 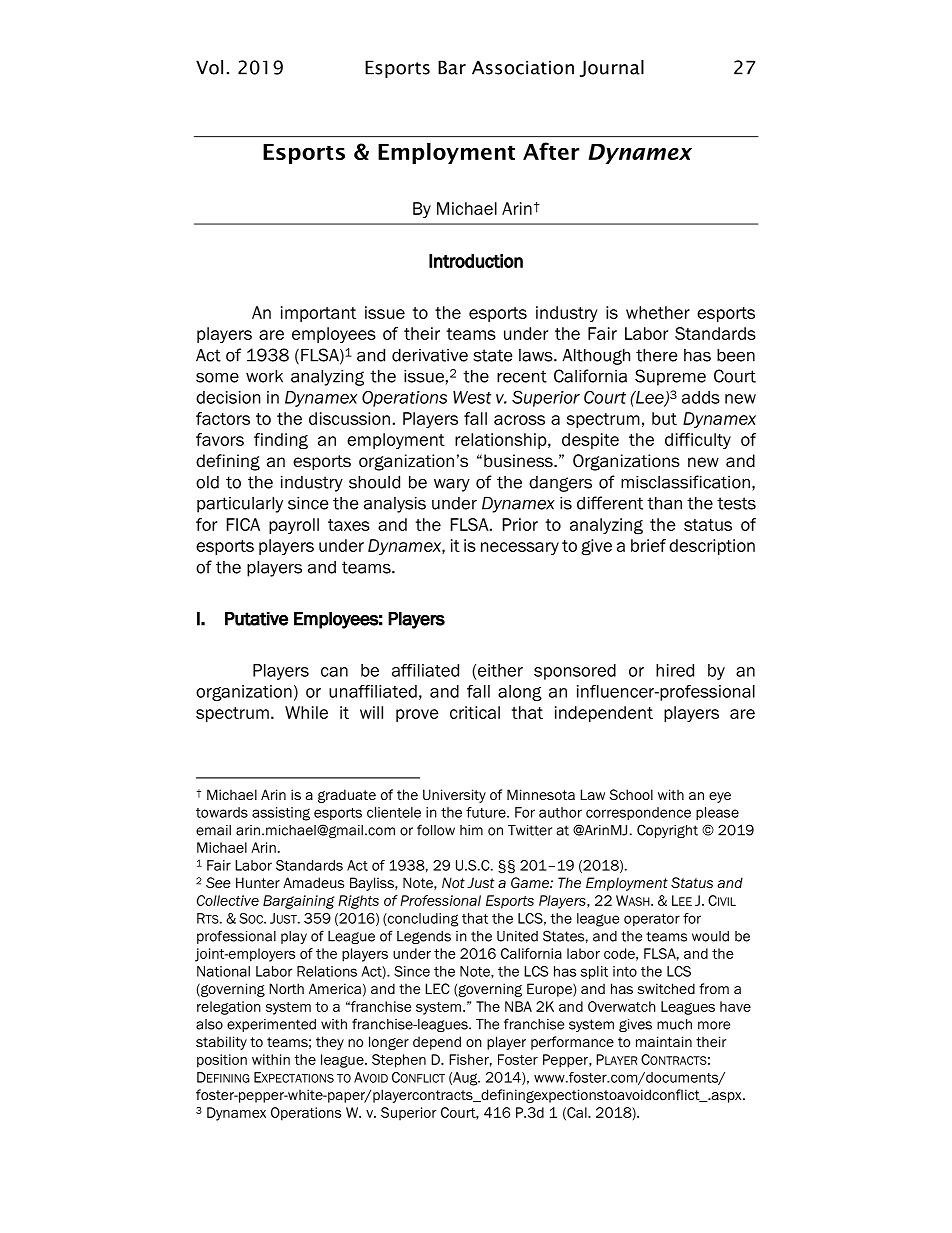 What do you see at coordinates (318, 314) in the screenshot?
I see `important` at bounding box center [318, 314].
